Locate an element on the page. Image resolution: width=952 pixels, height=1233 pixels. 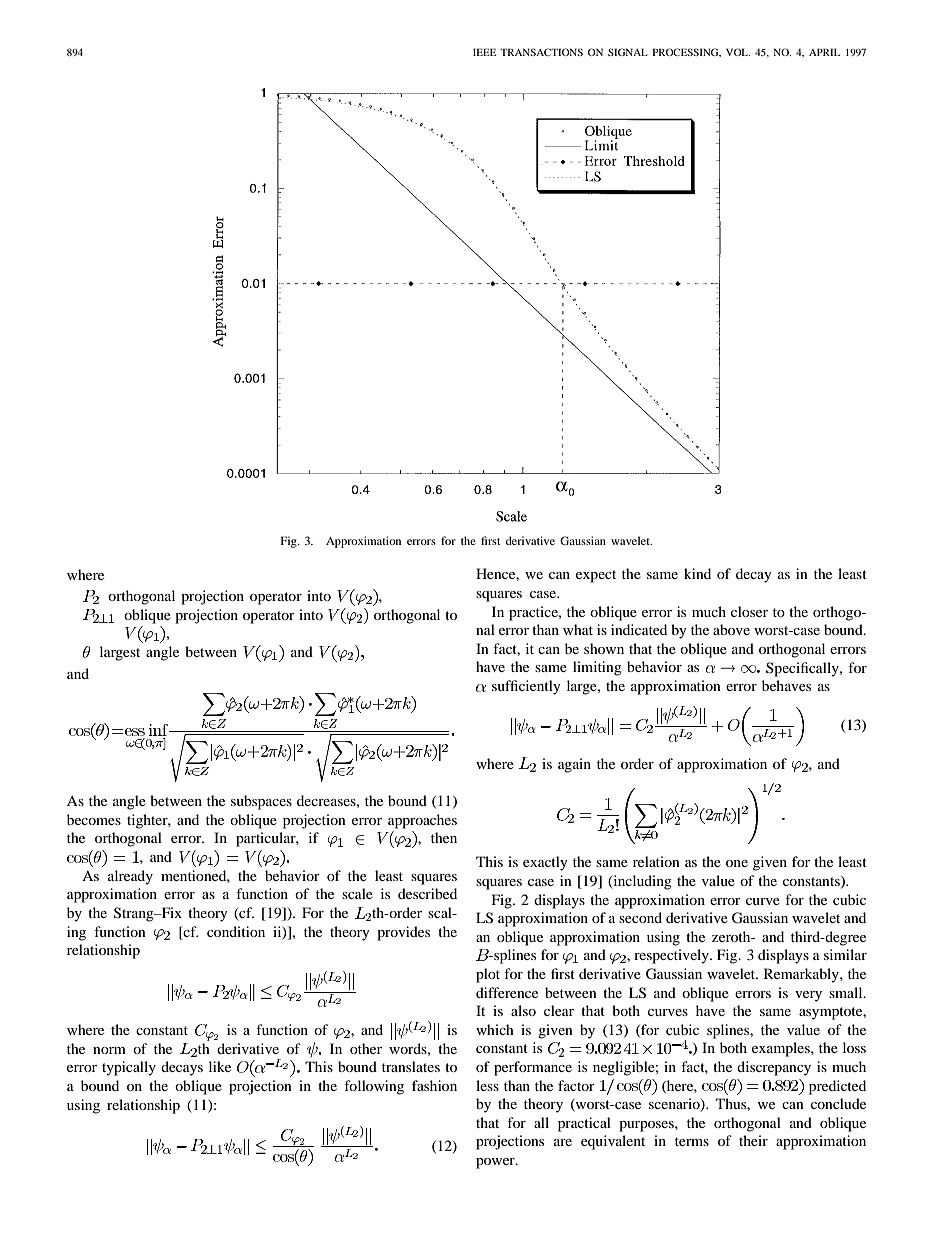
already is located at coordinates (130, 877).
